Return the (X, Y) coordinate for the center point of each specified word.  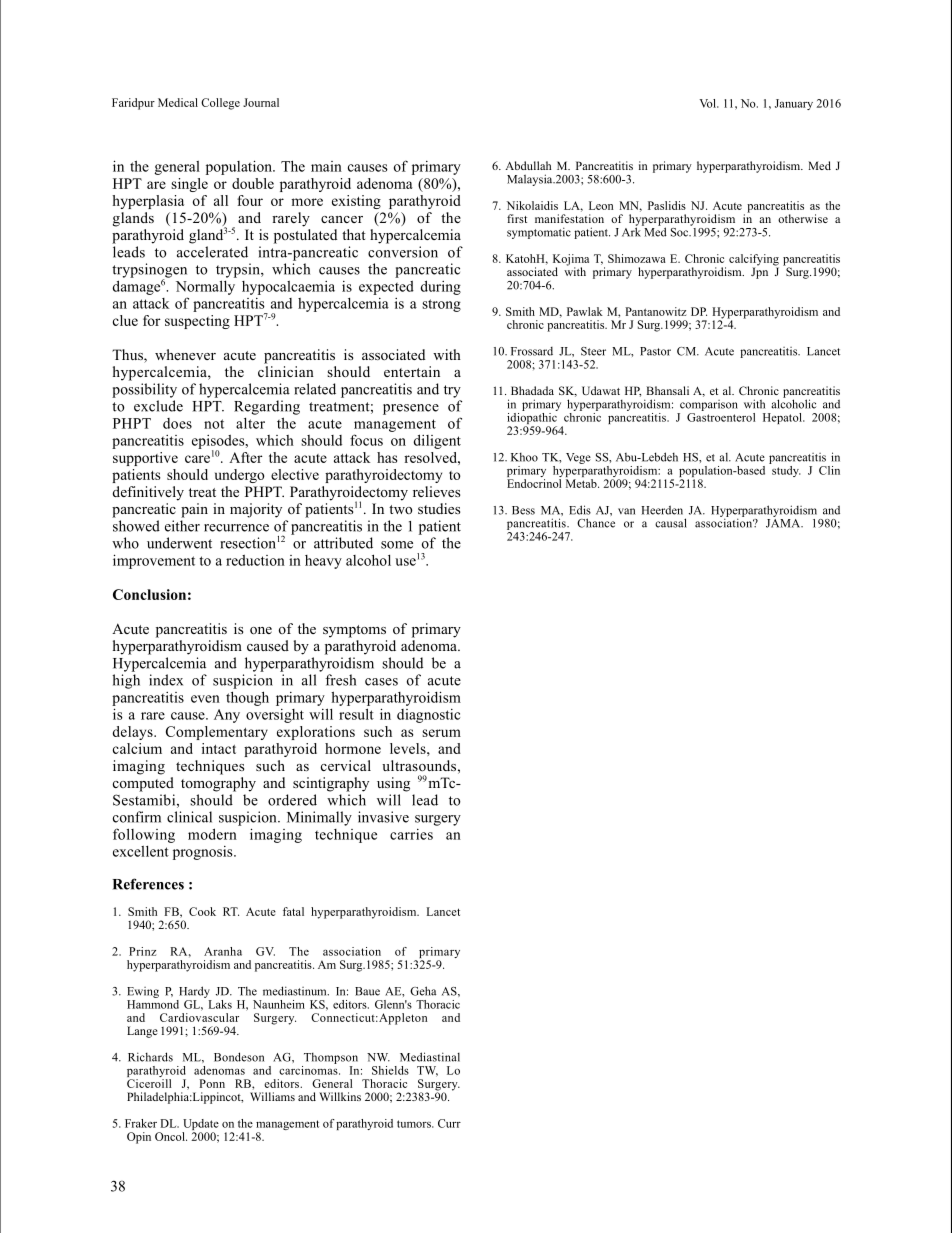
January (794, 104)
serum (441, 733)
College (220, 104)
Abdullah (528, 165)
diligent (437, 441)
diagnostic (428, 716)
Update (200, 1126)
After (245, 457)
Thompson (331, 1058)
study (785, 470)
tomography (218, 784)
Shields (390, 1070)
